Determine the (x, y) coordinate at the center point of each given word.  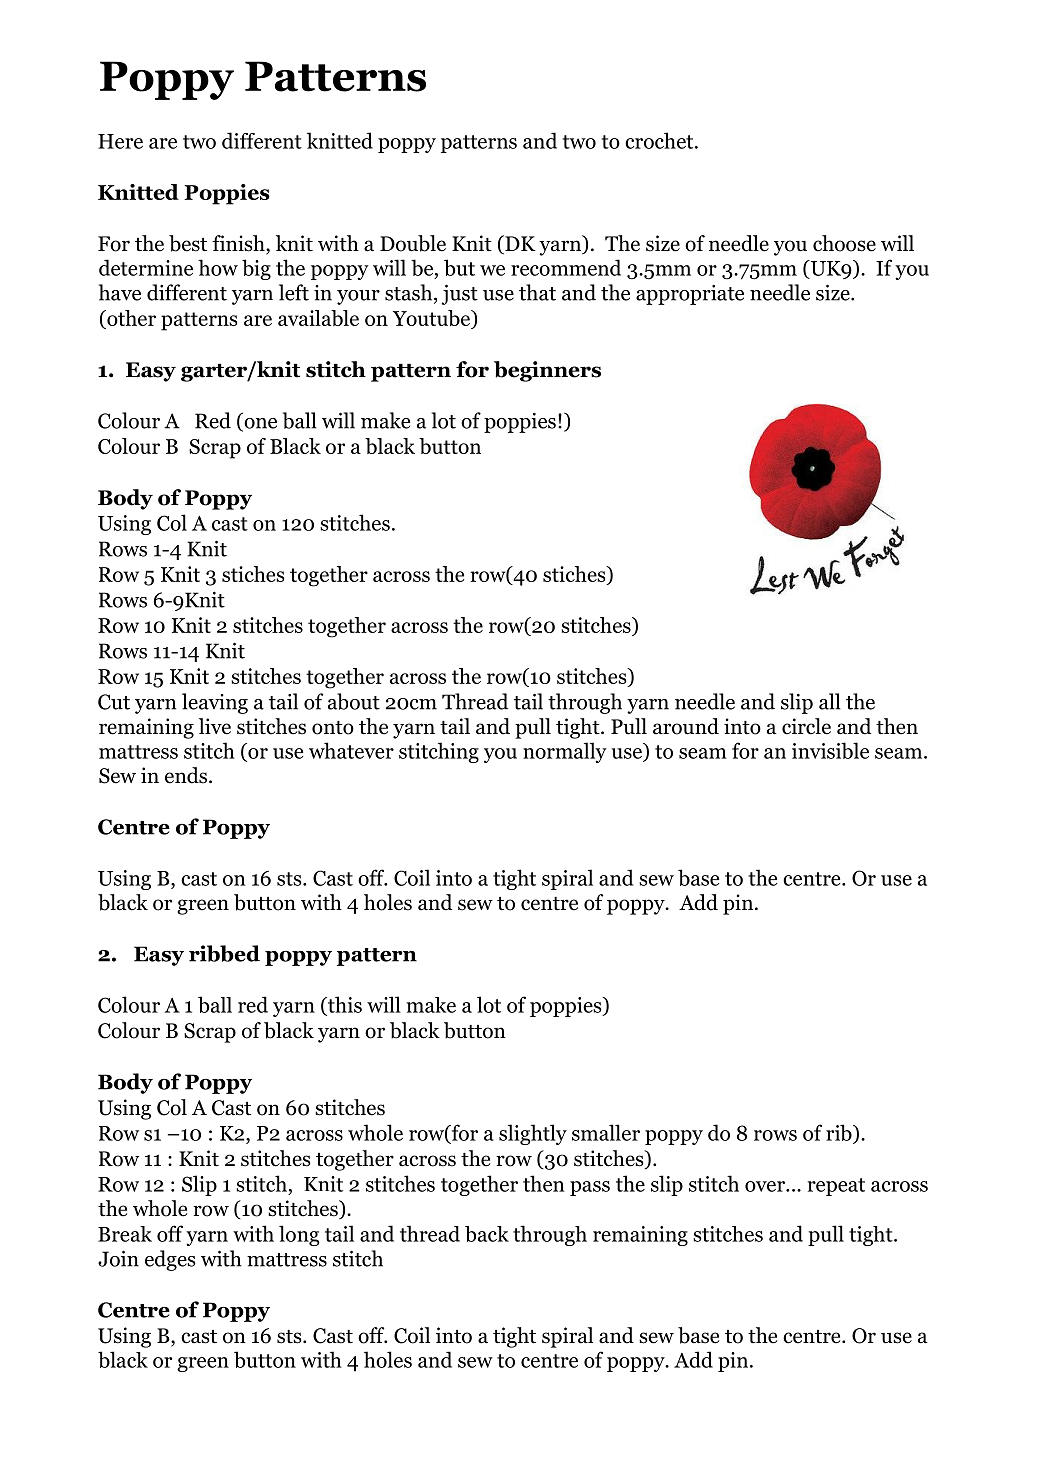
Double (413, 243)
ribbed (224, 953)
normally (565, 752)
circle (806, 726)
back (487, 1234)
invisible (830, 750)
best (188, 243)
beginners (547, 371)
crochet (660, 140)
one (259, 424)
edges (170, 1260)
